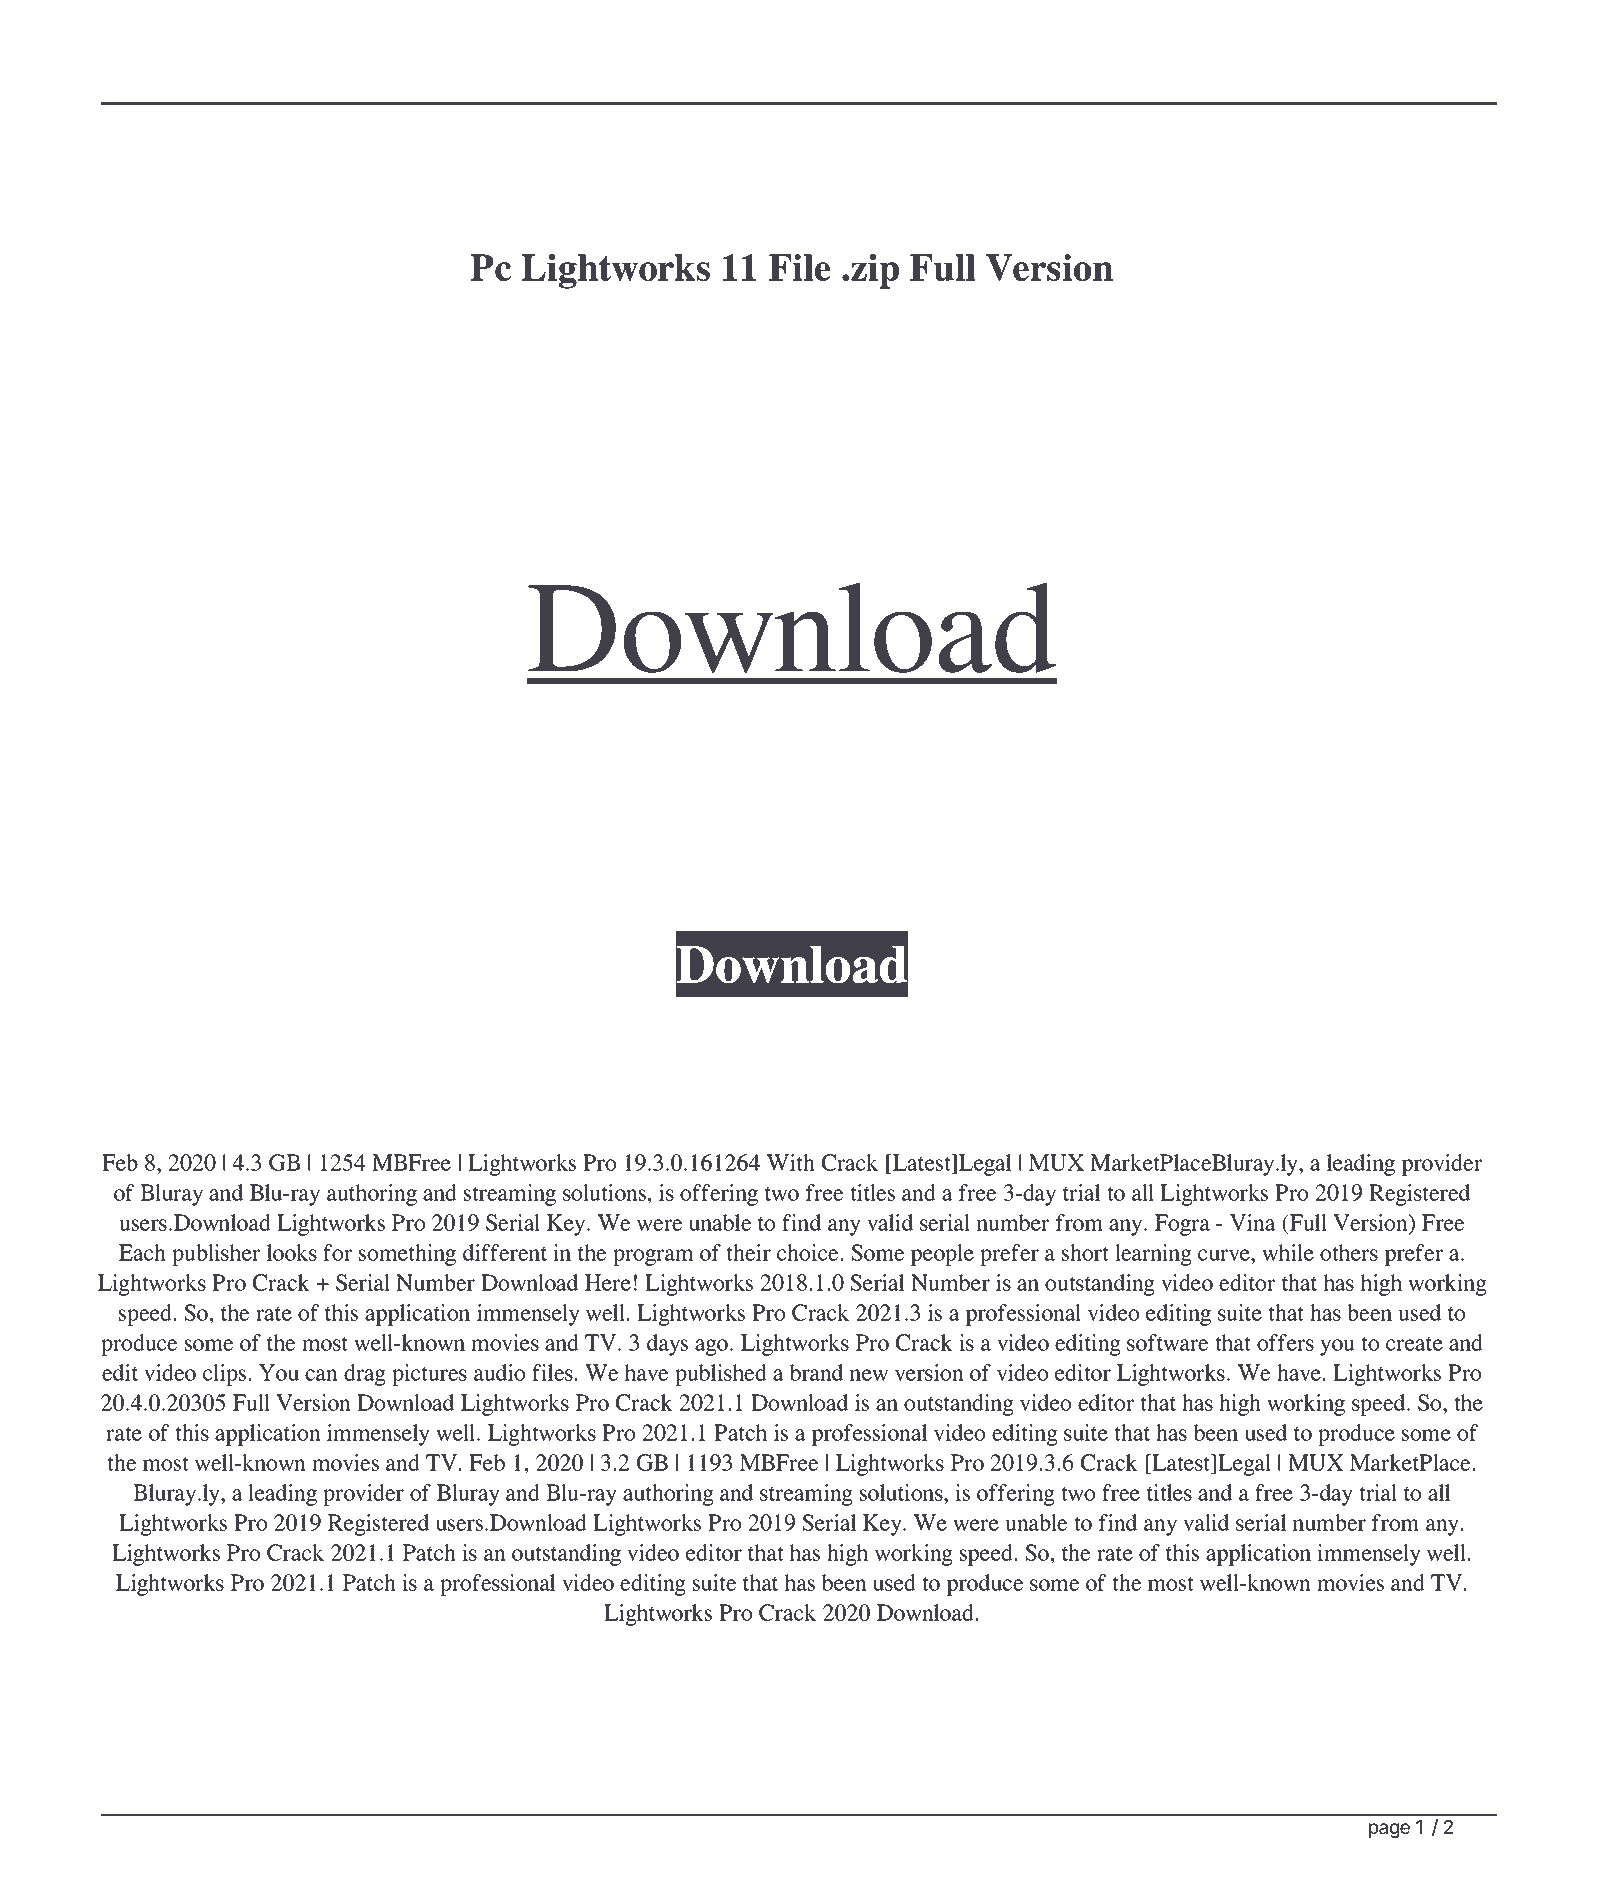 The image size is (1598, 1883). What do you see at coordinates (1389, 1830) in the screenshot?
I see `page` at bounding box center [1389, 1830].
